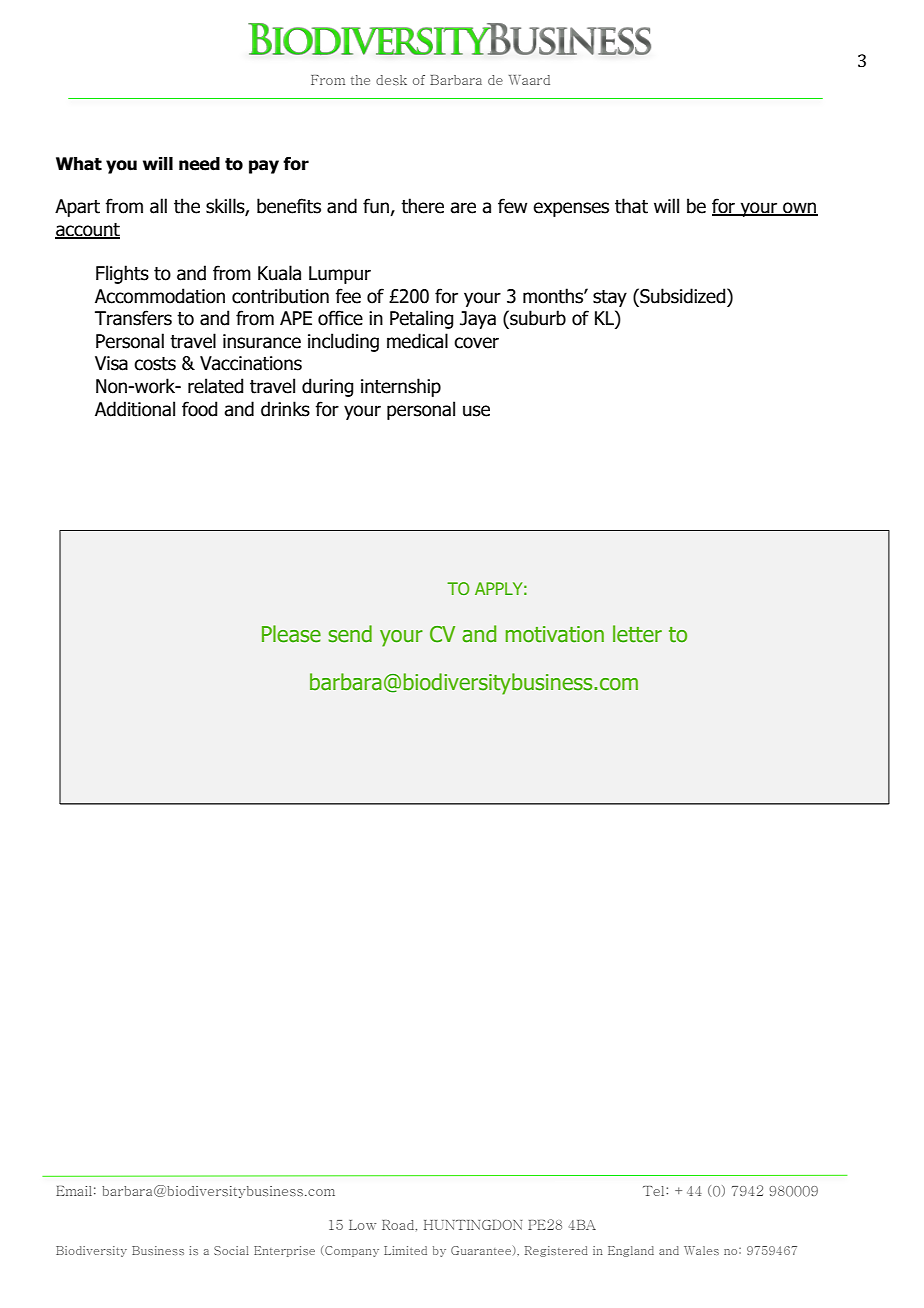  What do you see at coordinates (350, 634) in the screenshot?
I see `send` at bounding box center [350, 634].
